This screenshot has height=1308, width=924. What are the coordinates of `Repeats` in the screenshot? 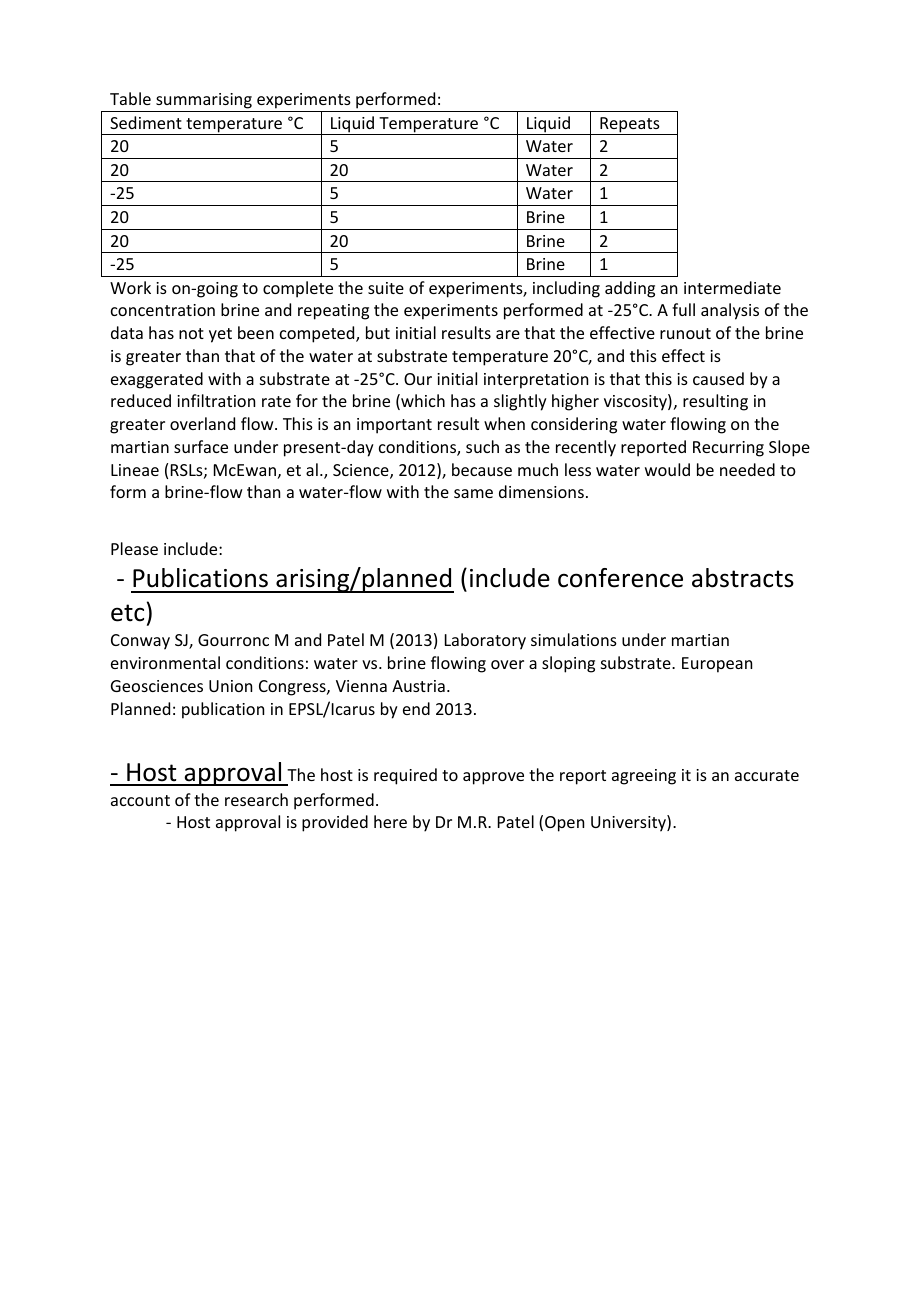 It's located at (630, 126).
